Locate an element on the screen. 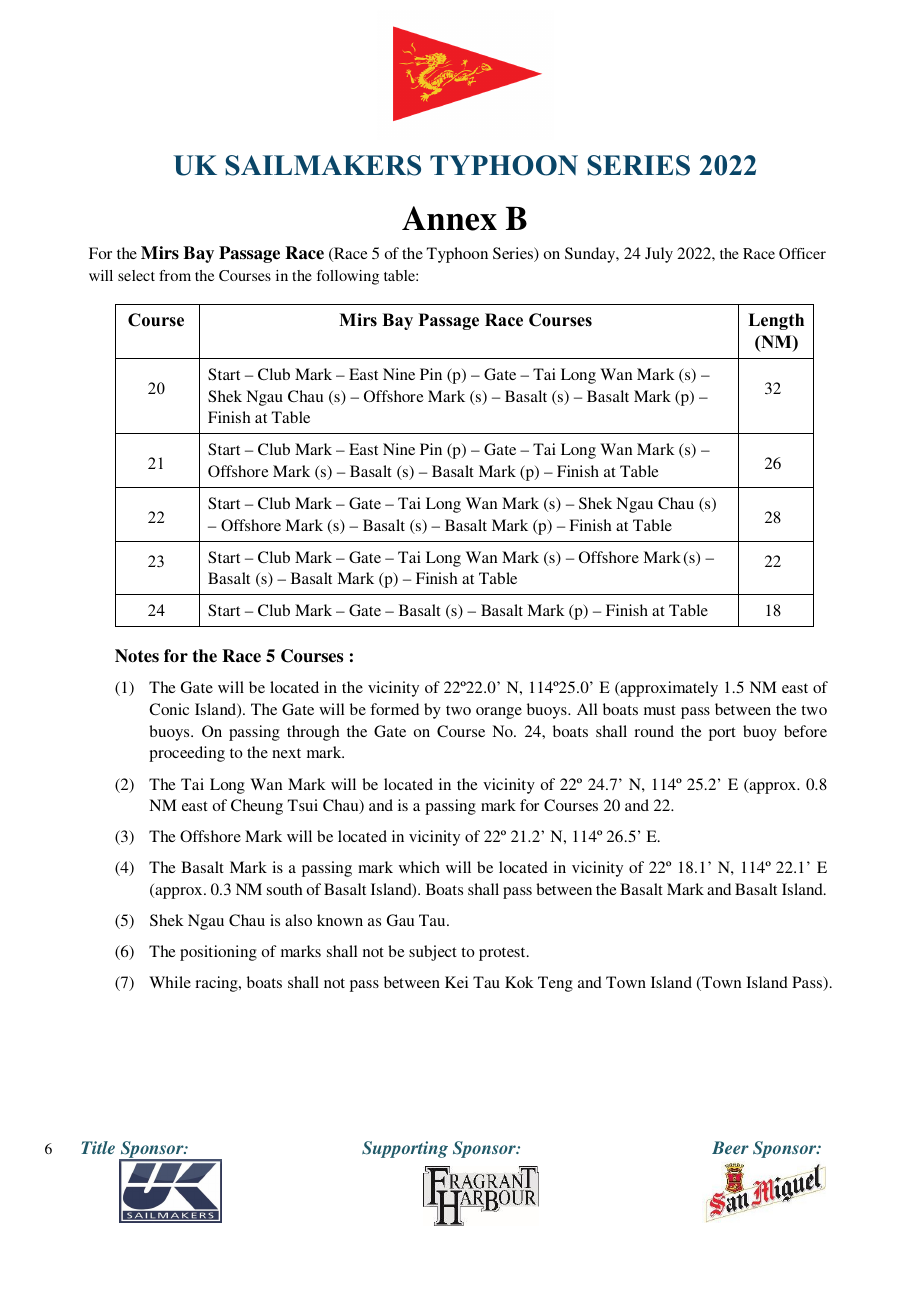 This screenshot has height=1308, width=924. Annex is located at coordinates (449, 218).
